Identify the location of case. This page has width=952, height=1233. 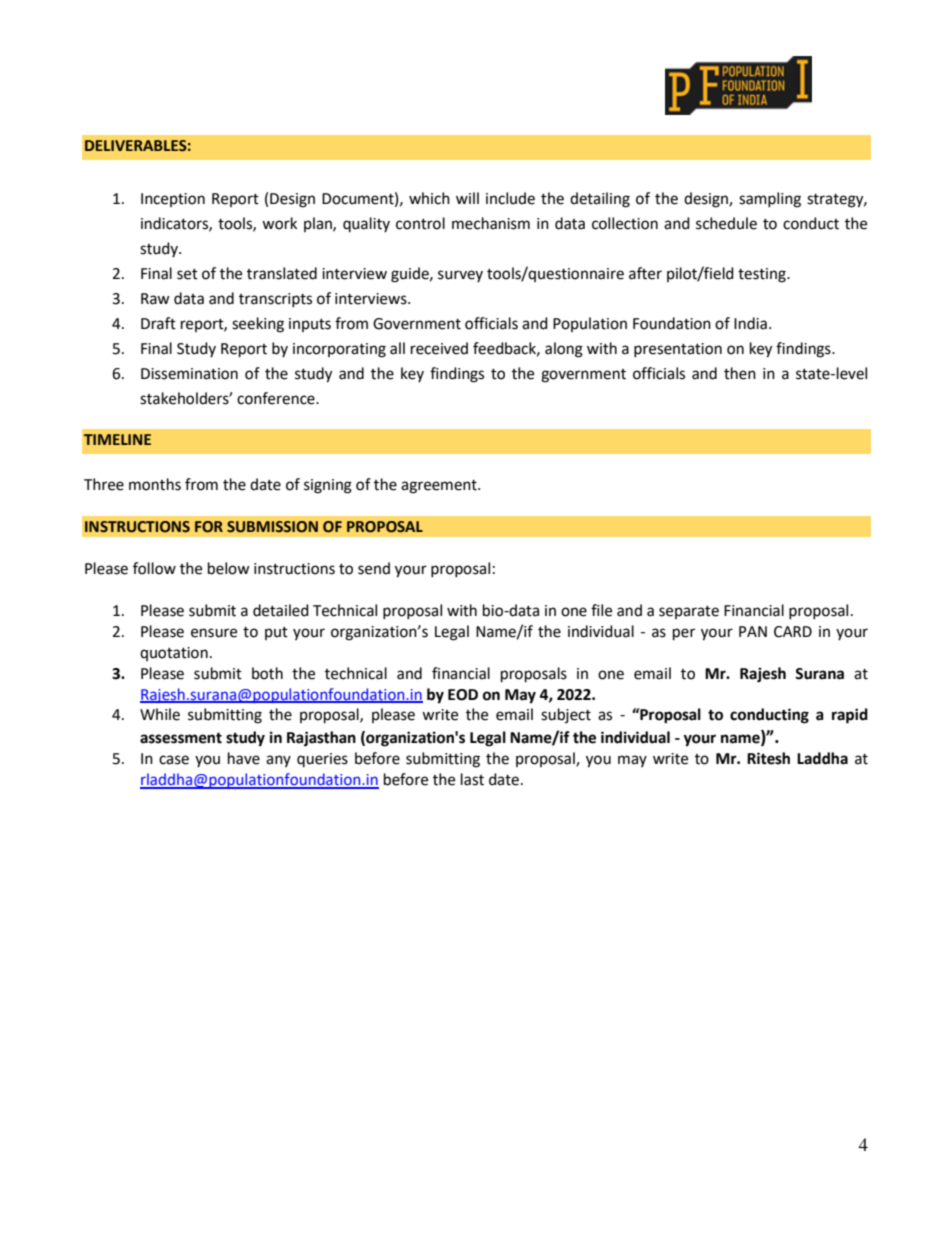
(174, 760).
